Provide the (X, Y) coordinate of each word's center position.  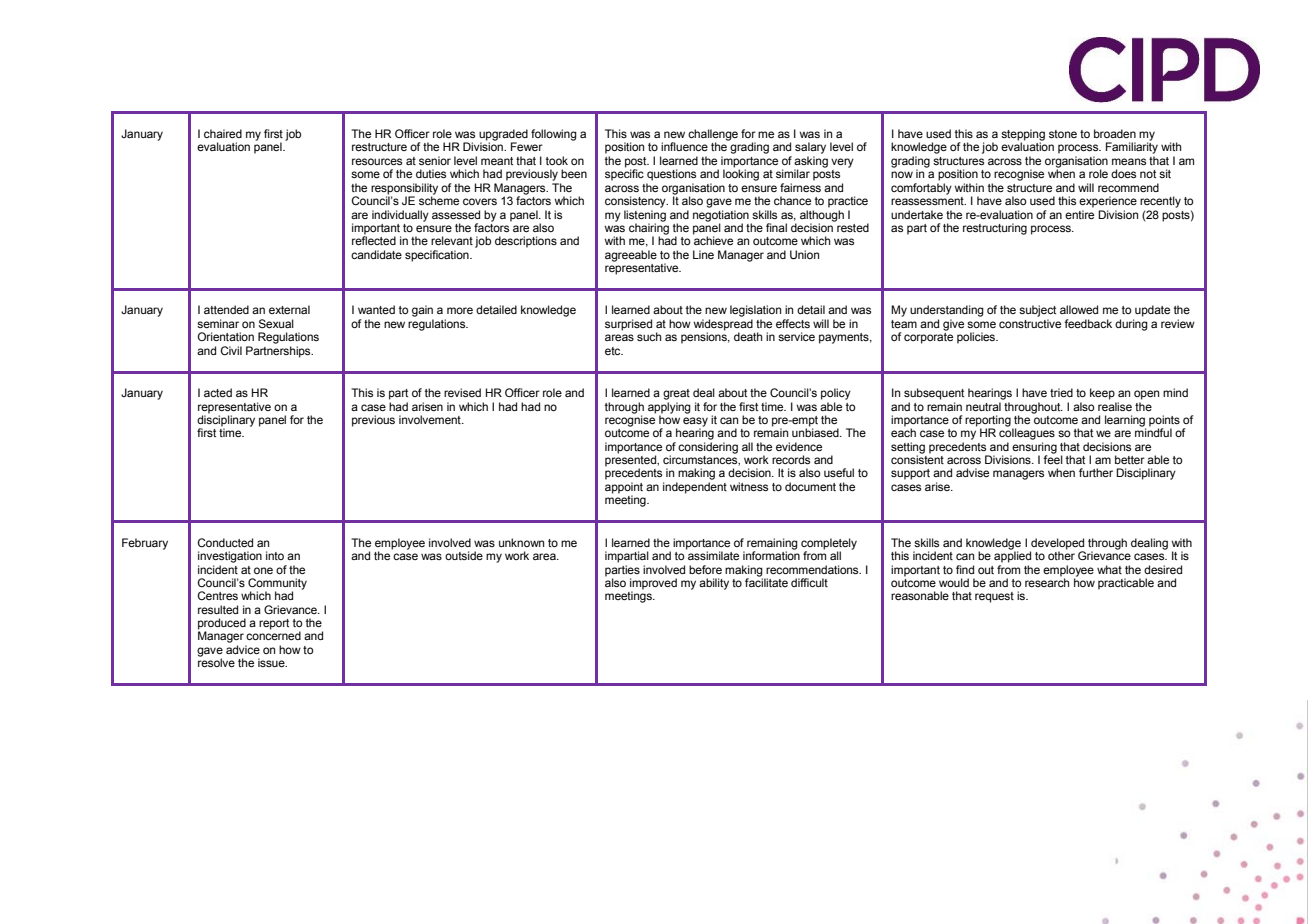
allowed (1079, 309)
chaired (223, 133)
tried (1061, 392)
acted (218, 392)
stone (1063, 134)
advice (243, 649)
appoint (624, 489)
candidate (376, 254)
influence (684, 146)
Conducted (225, 542)
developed (1057, 545)
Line (703, 254)
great (676, 394)
